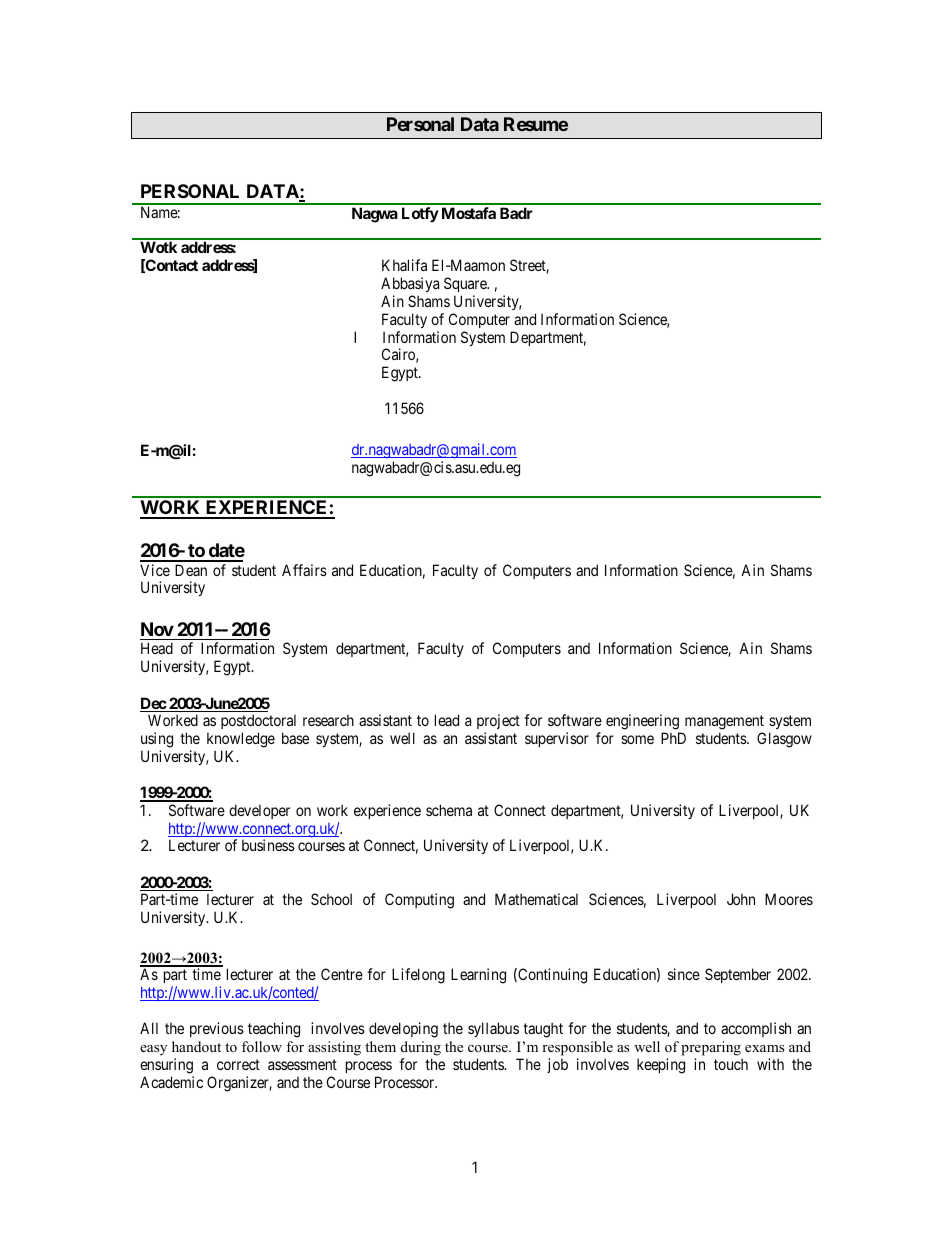 This page has width=952, height=1233. I want to click on syllabus, so click(493, 1029).
